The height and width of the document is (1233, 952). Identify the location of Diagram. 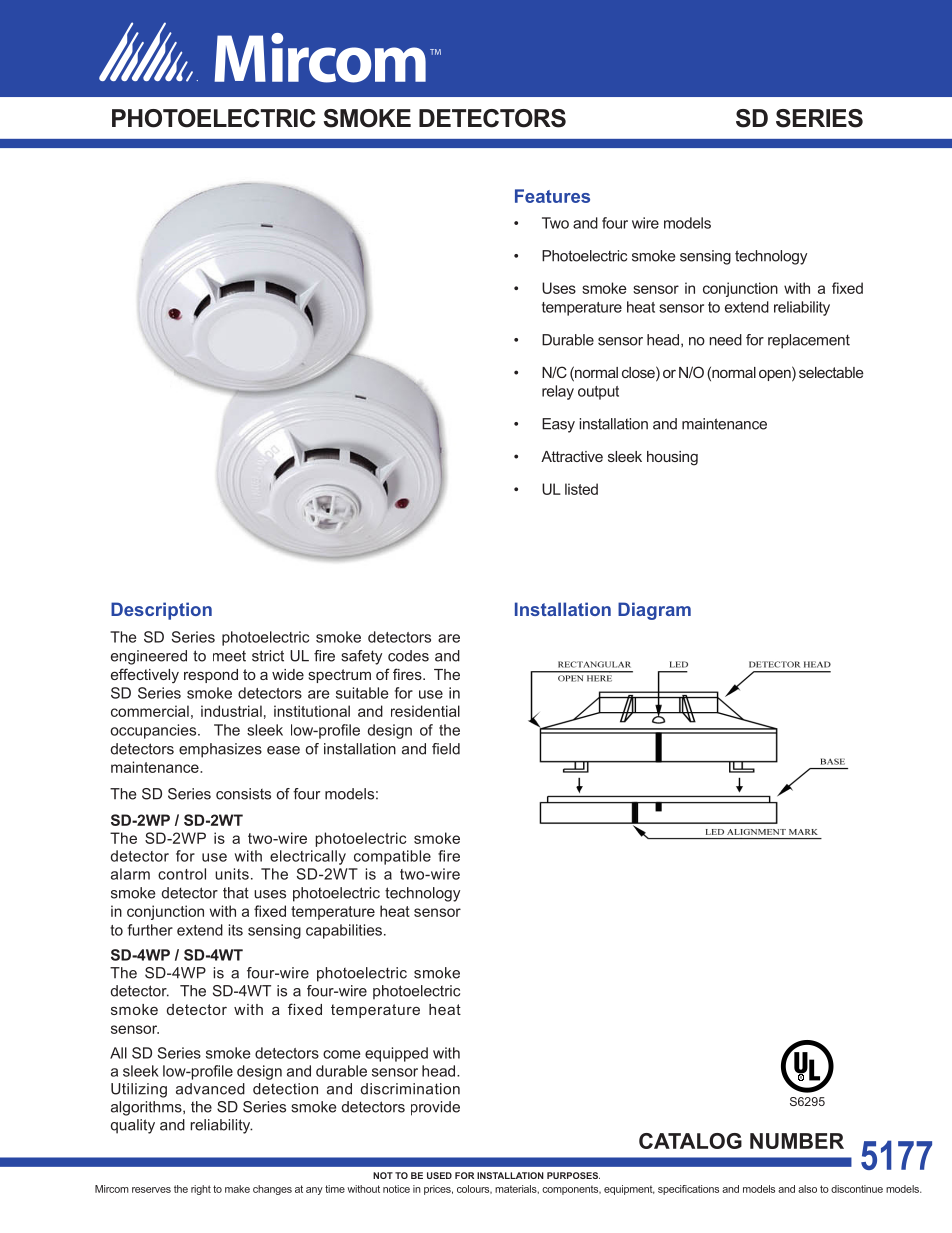
(654, 611).
